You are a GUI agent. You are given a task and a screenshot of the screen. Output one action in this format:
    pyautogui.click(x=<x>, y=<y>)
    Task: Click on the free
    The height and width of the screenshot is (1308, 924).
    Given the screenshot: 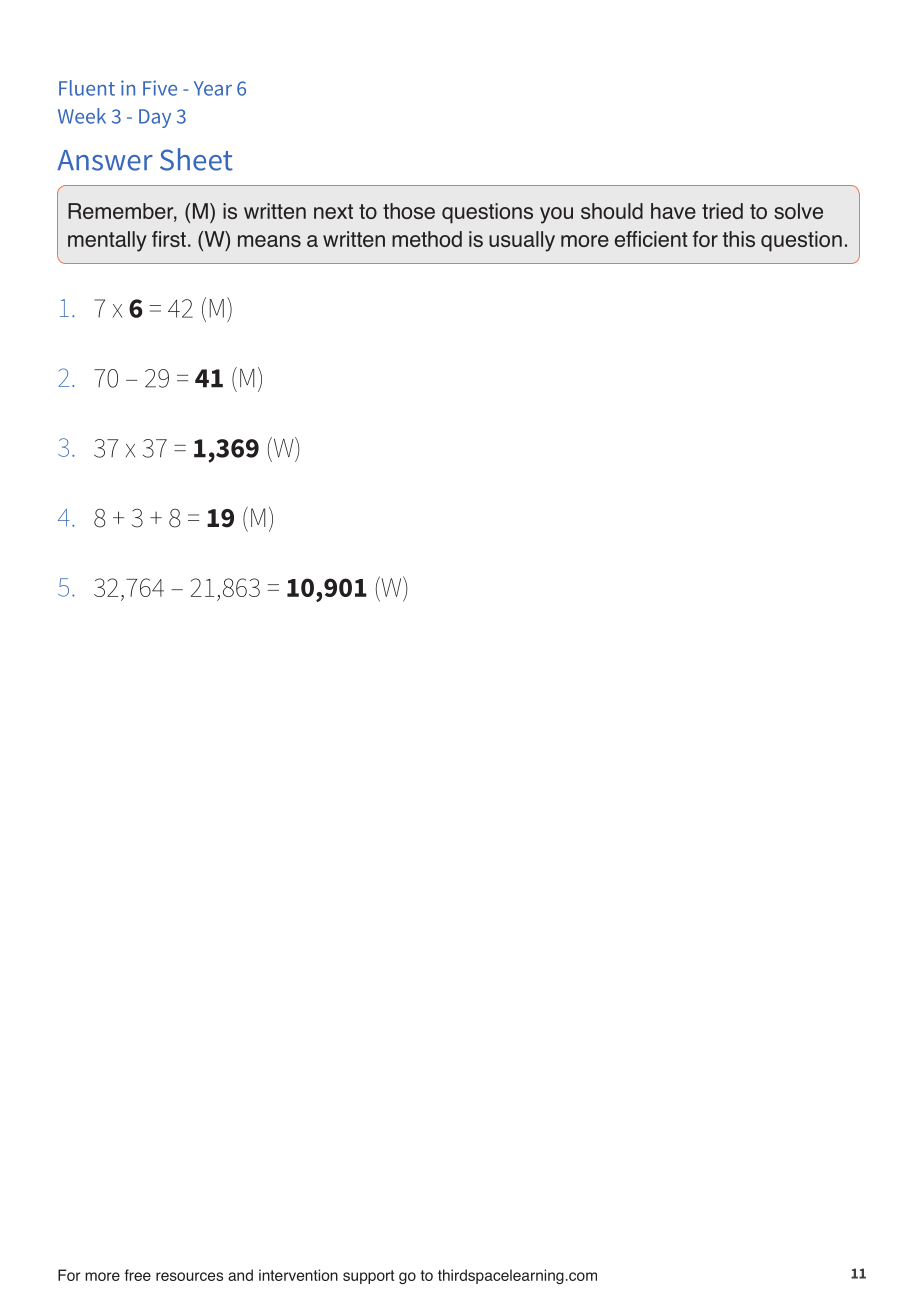 What is the action you would take?
    pyautogui.click(x=138, y=1275)
